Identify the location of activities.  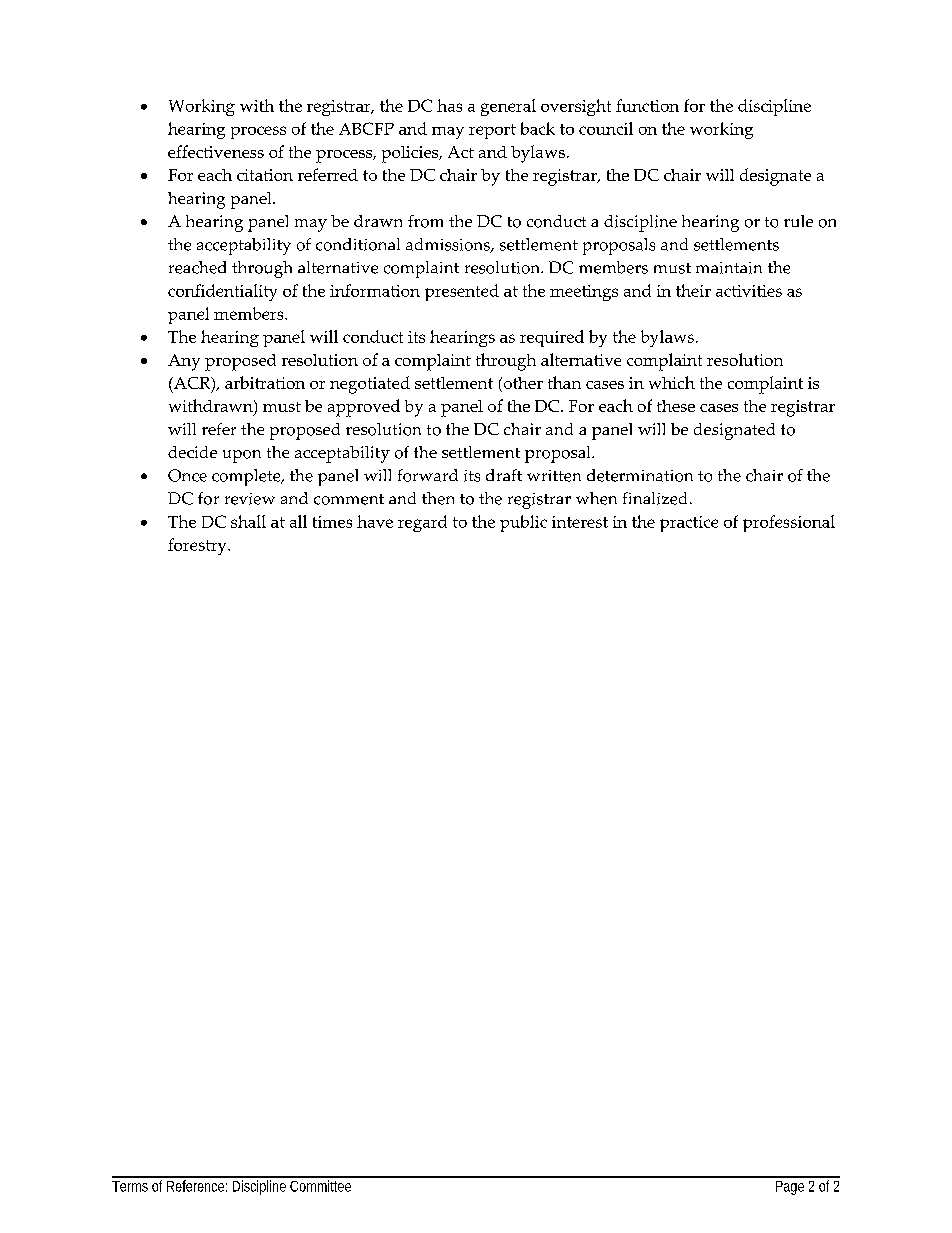
(749, 291).
